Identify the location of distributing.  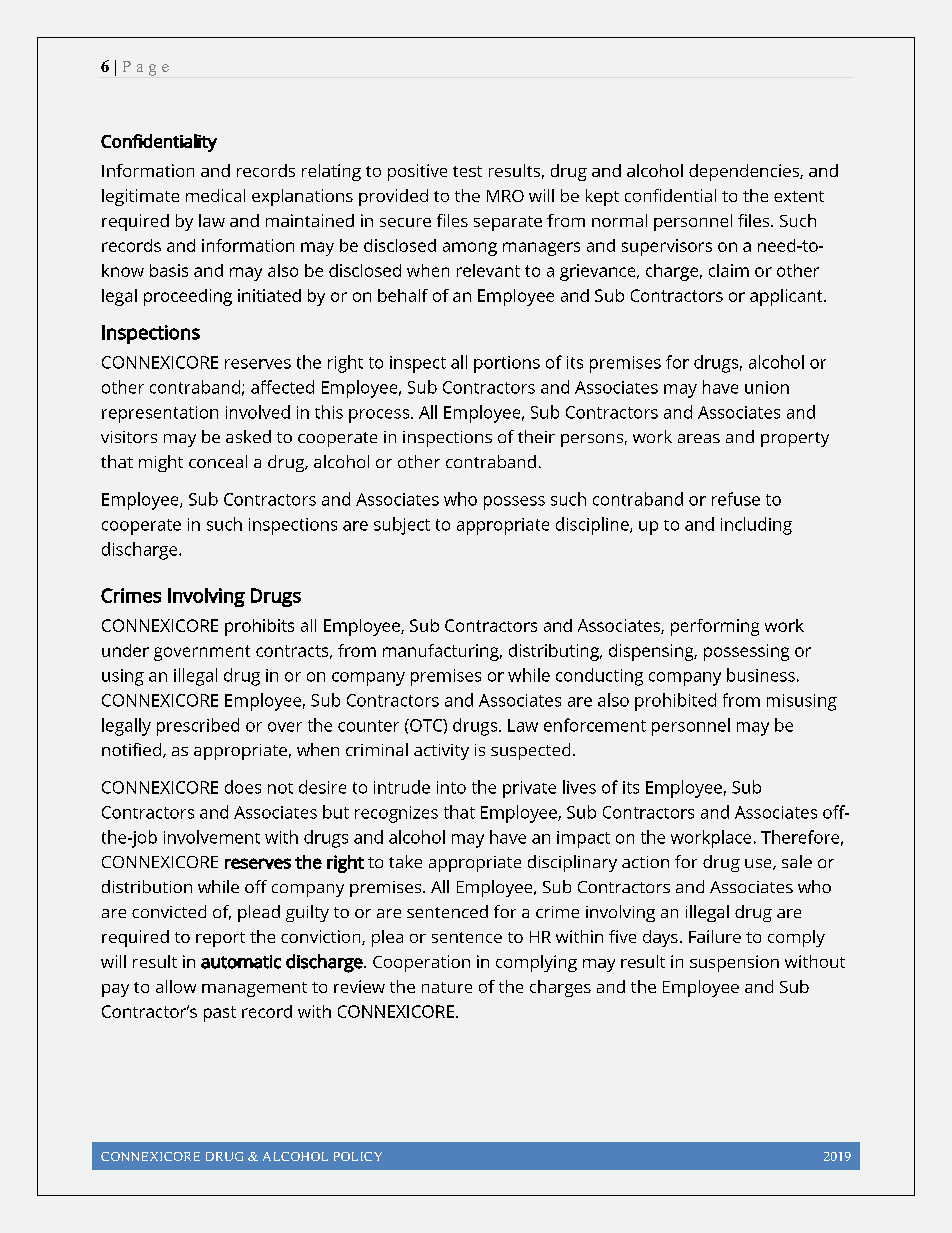
(555, 652).
